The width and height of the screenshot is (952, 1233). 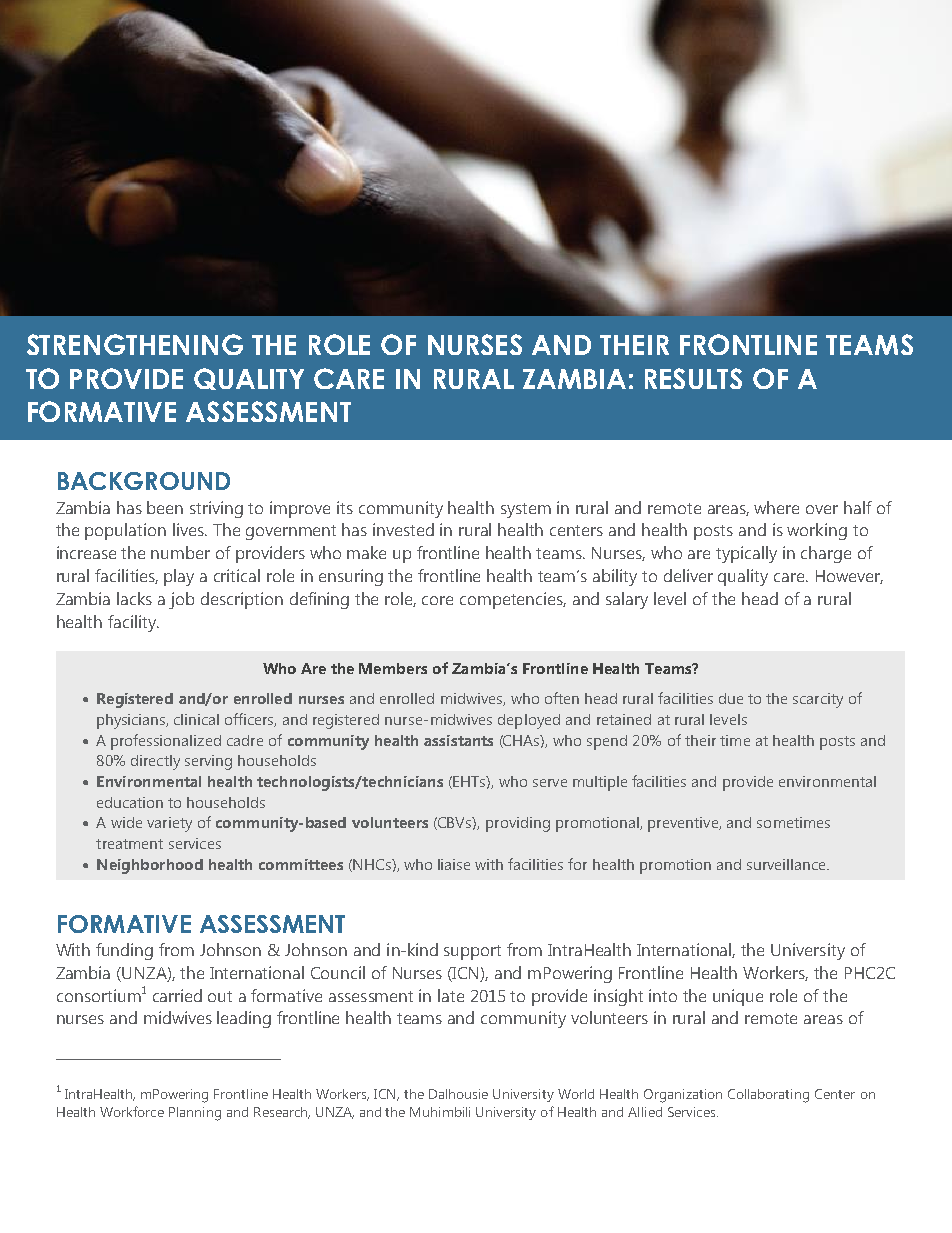 What do you see at coordinates (787, 864) in the screenshot?
I see `surveillance` at bounding box center [787, 864].
